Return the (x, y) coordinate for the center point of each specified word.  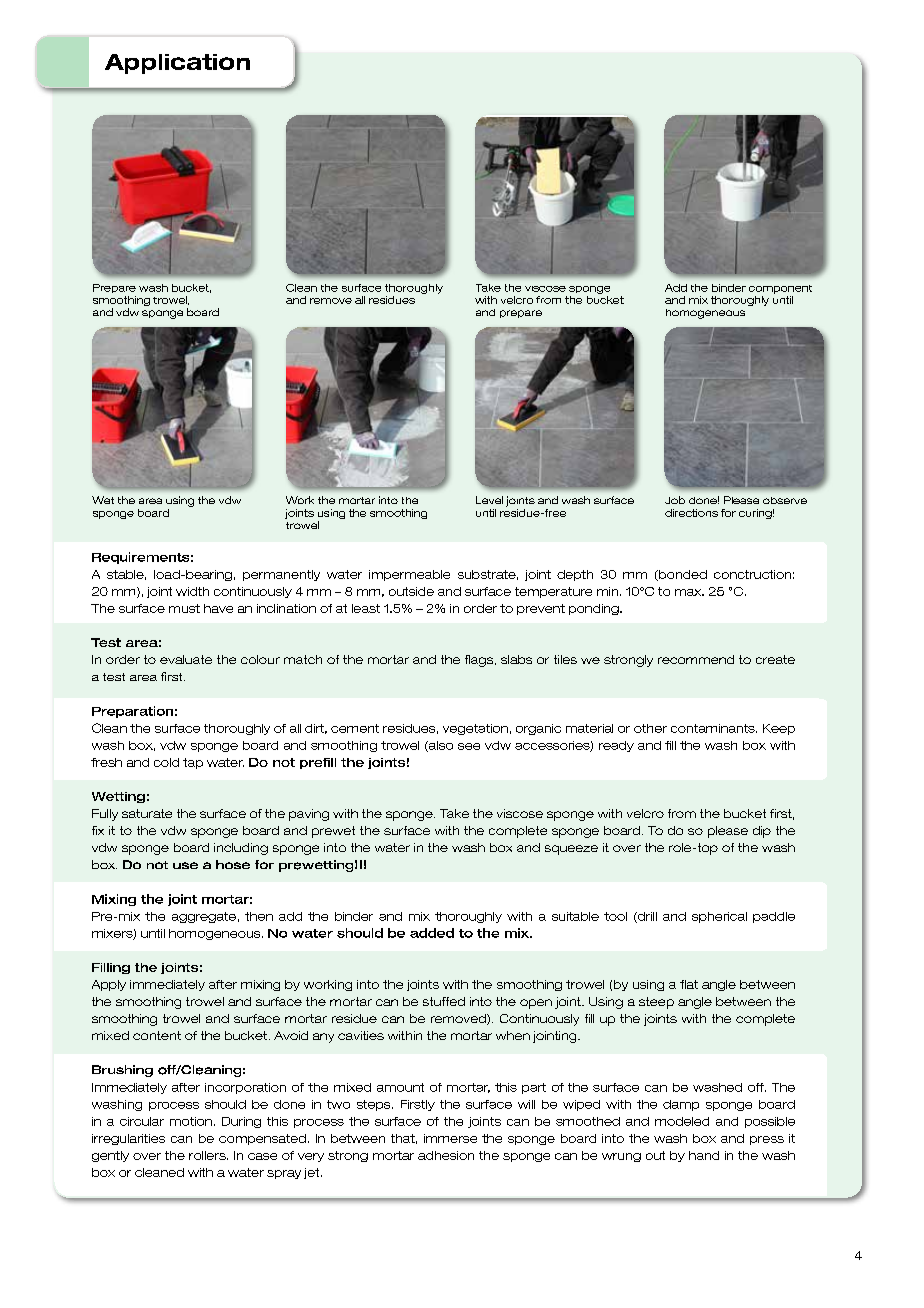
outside (411, 591)
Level (489, 500)
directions (691, 513)
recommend (696, 659)
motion (191, 1121)
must (184, 608)
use (185, 865)
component (780, 289)
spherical (719, 917)
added (432, 933)
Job (675, 500)
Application (177, 64)
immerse (450, 1138)
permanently (281, 575)
